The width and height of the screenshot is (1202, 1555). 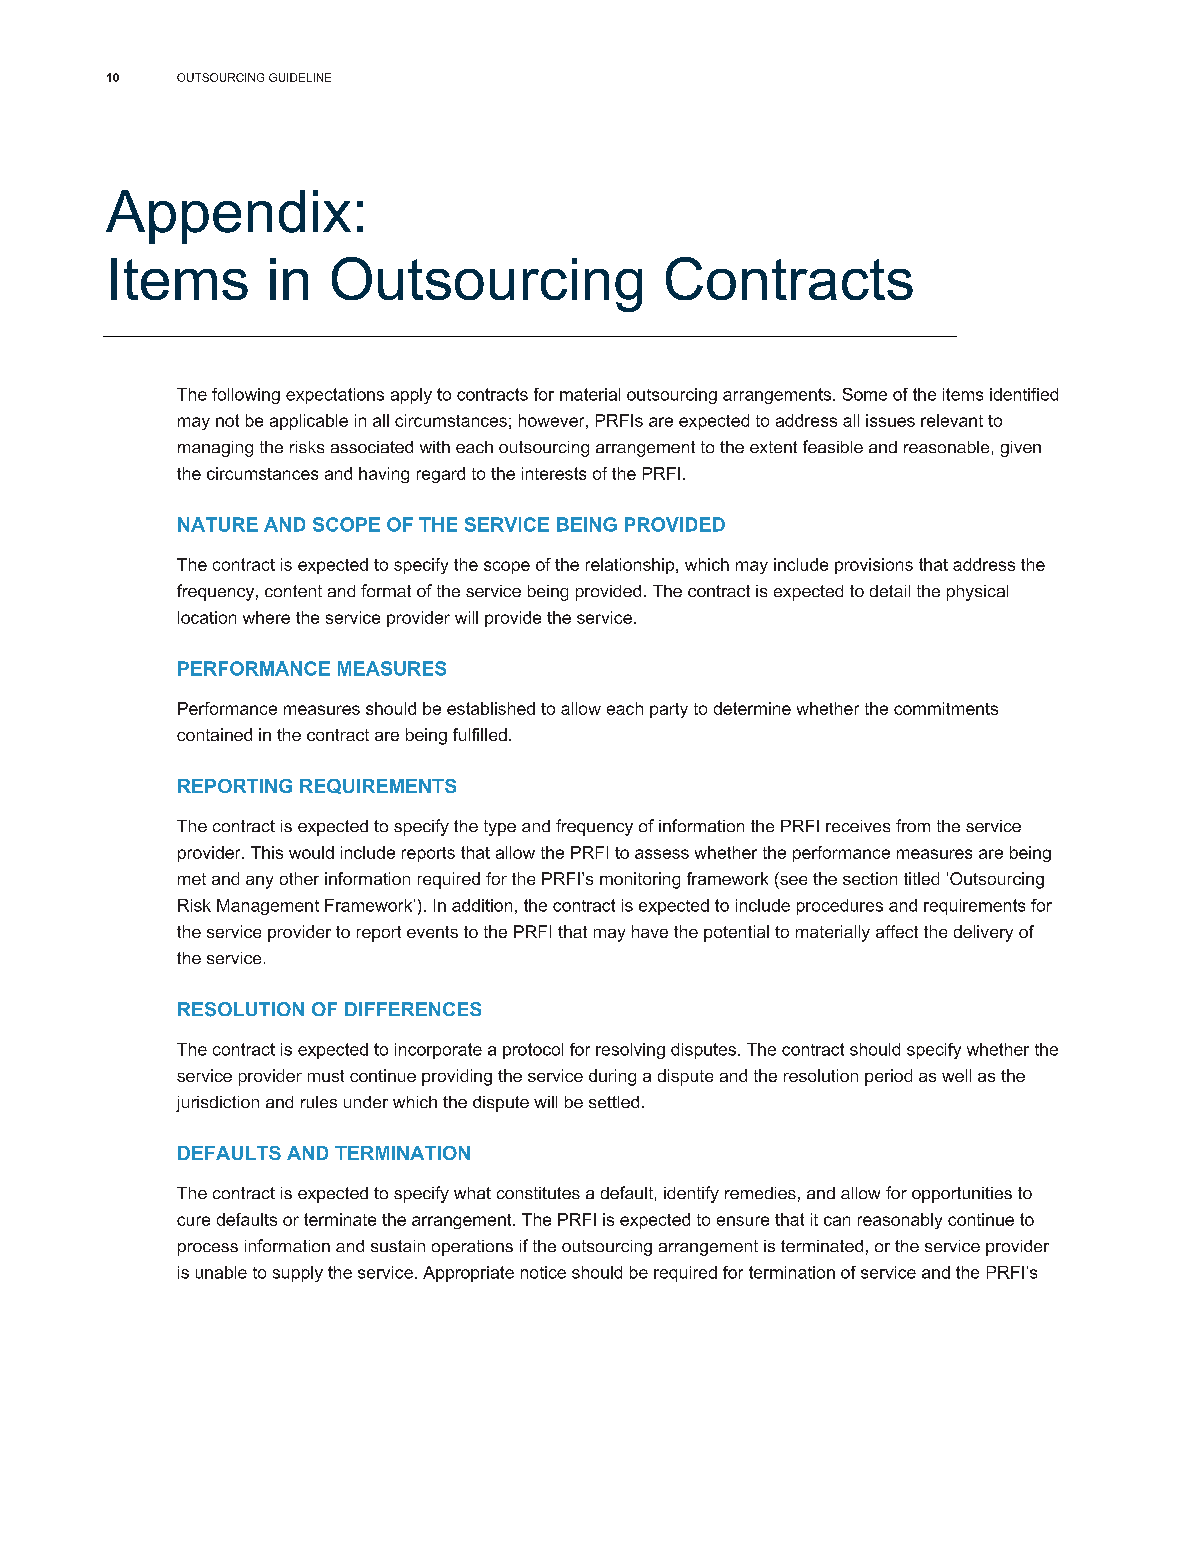 What do you see at coordinates (946, 447) in the screenshot?
I see `reasonable` at bounding box center [946, 447].
